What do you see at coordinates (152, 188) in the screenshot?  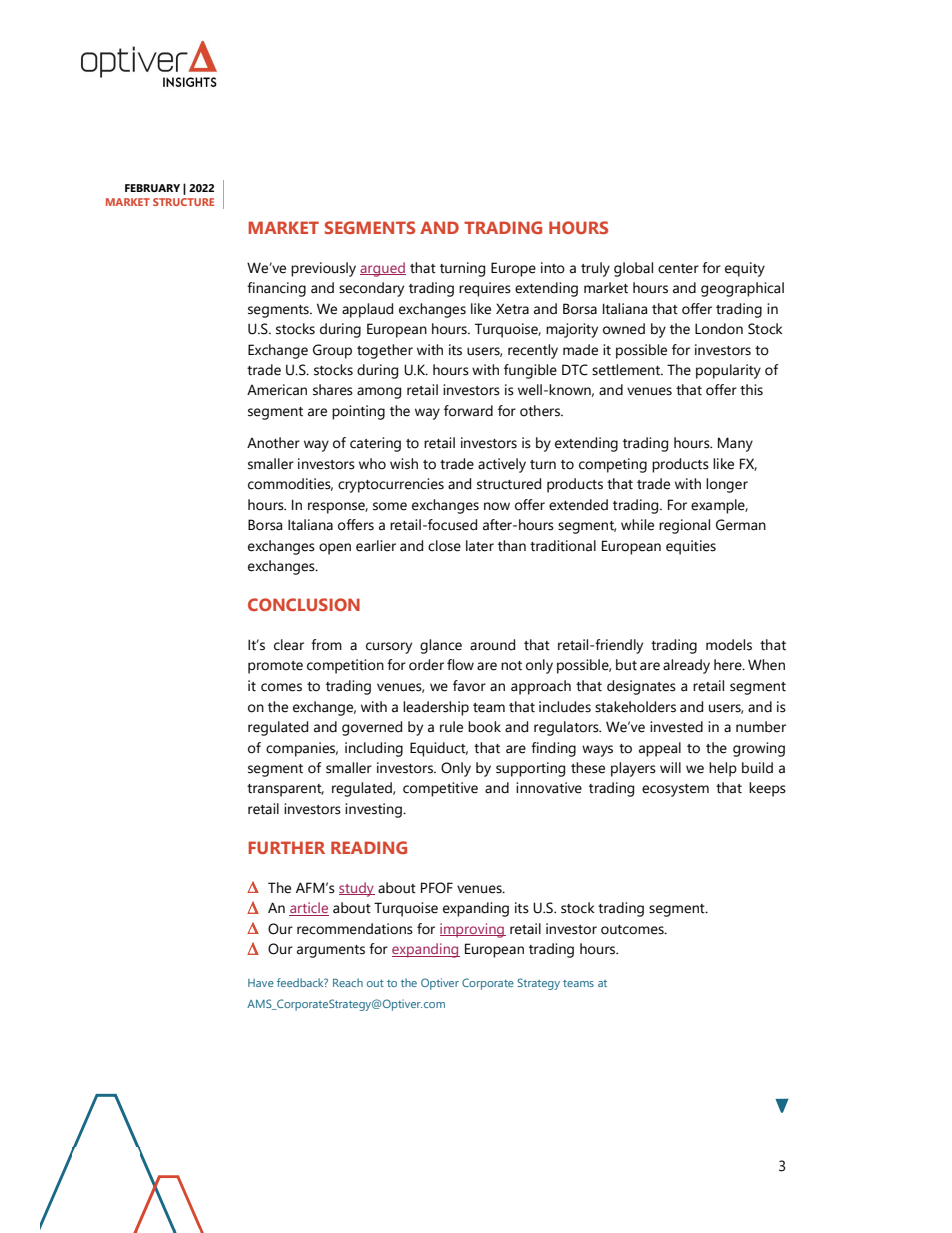 I see `FEBRUARY` at bounding box center [152, 188].
